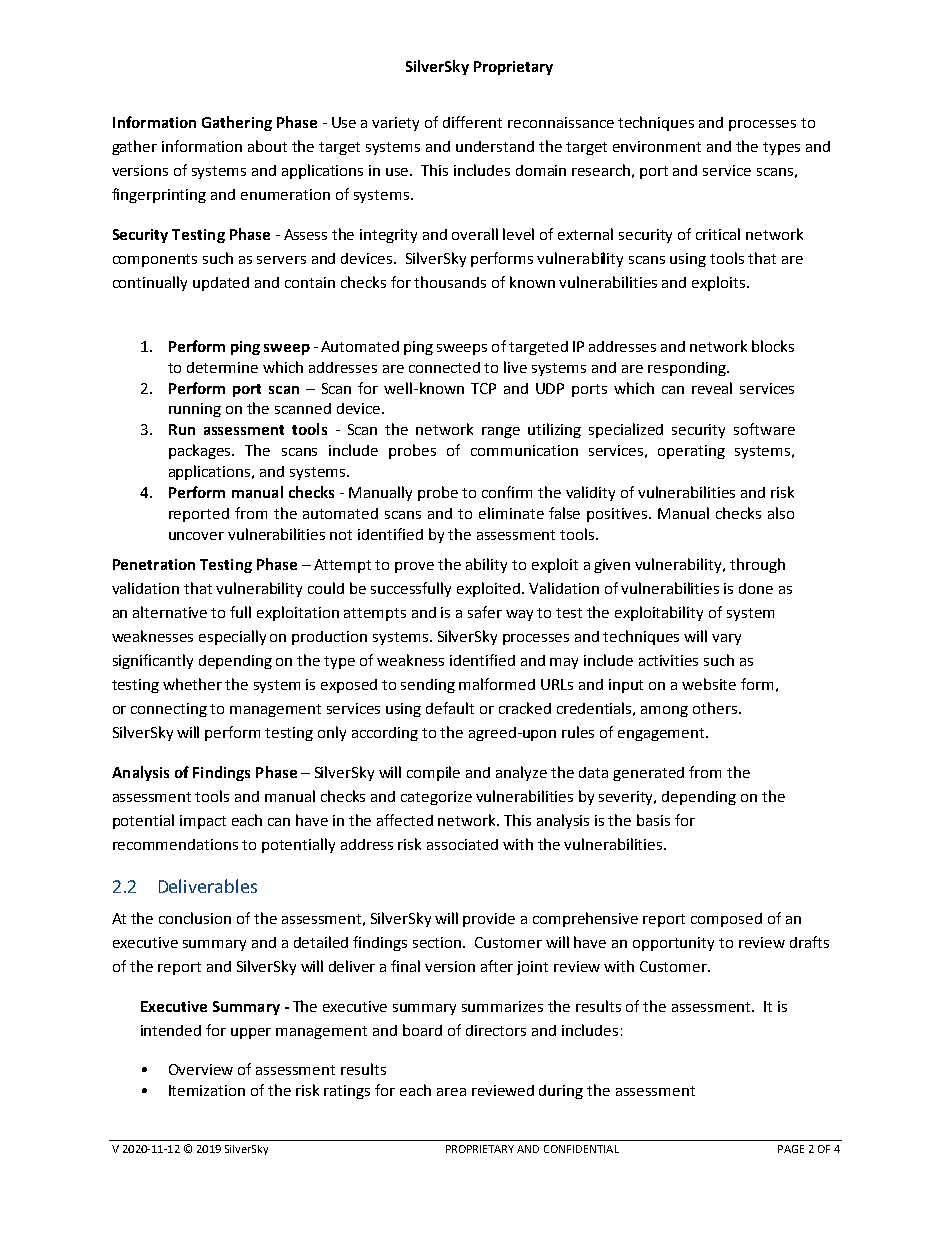  What do you see at coordinates (201, 451) in the page?
I see `packages` at bounding box center [201, 451].
